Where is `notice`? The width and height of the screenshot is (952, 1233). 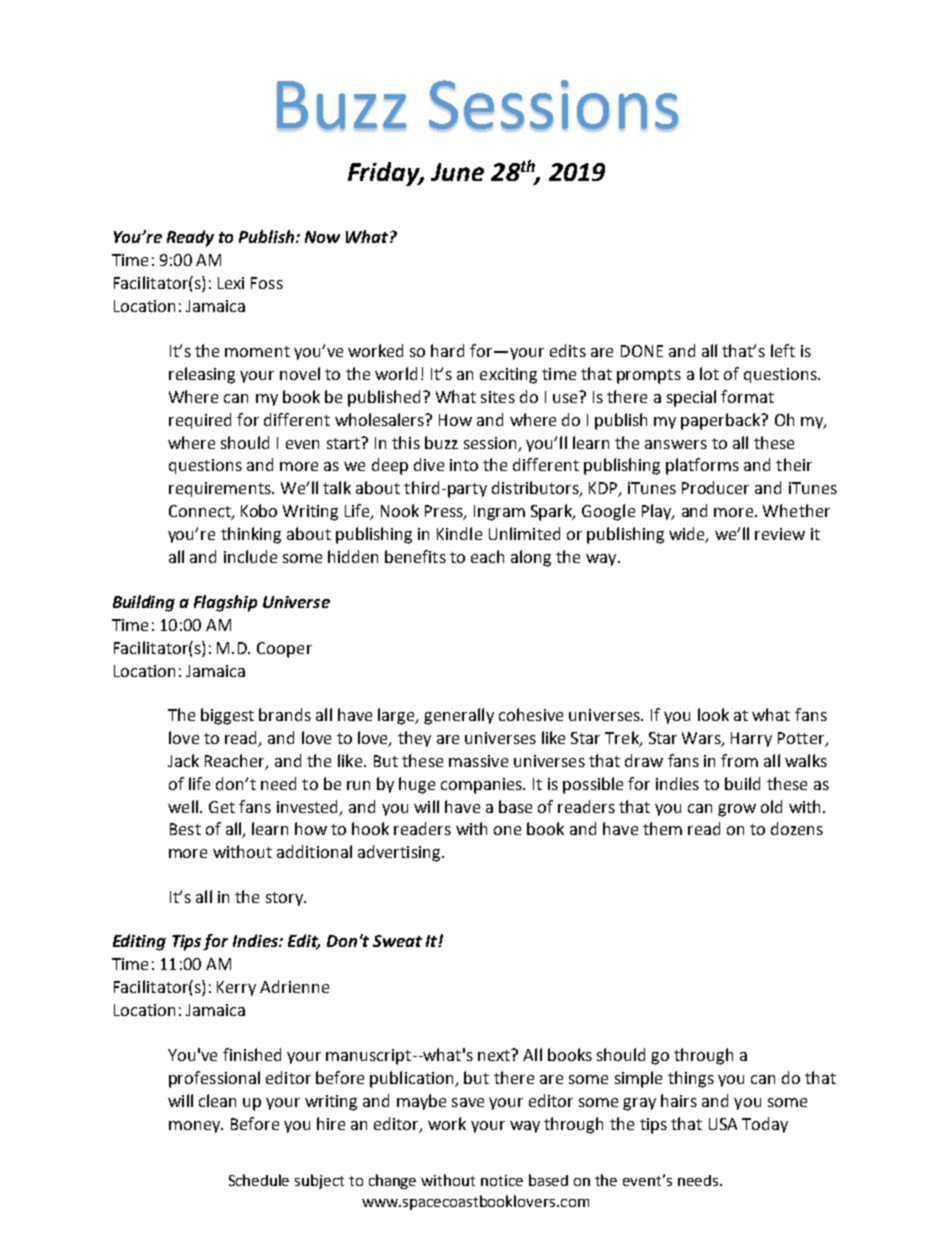
notice is located at coordinates (502, 1180).
